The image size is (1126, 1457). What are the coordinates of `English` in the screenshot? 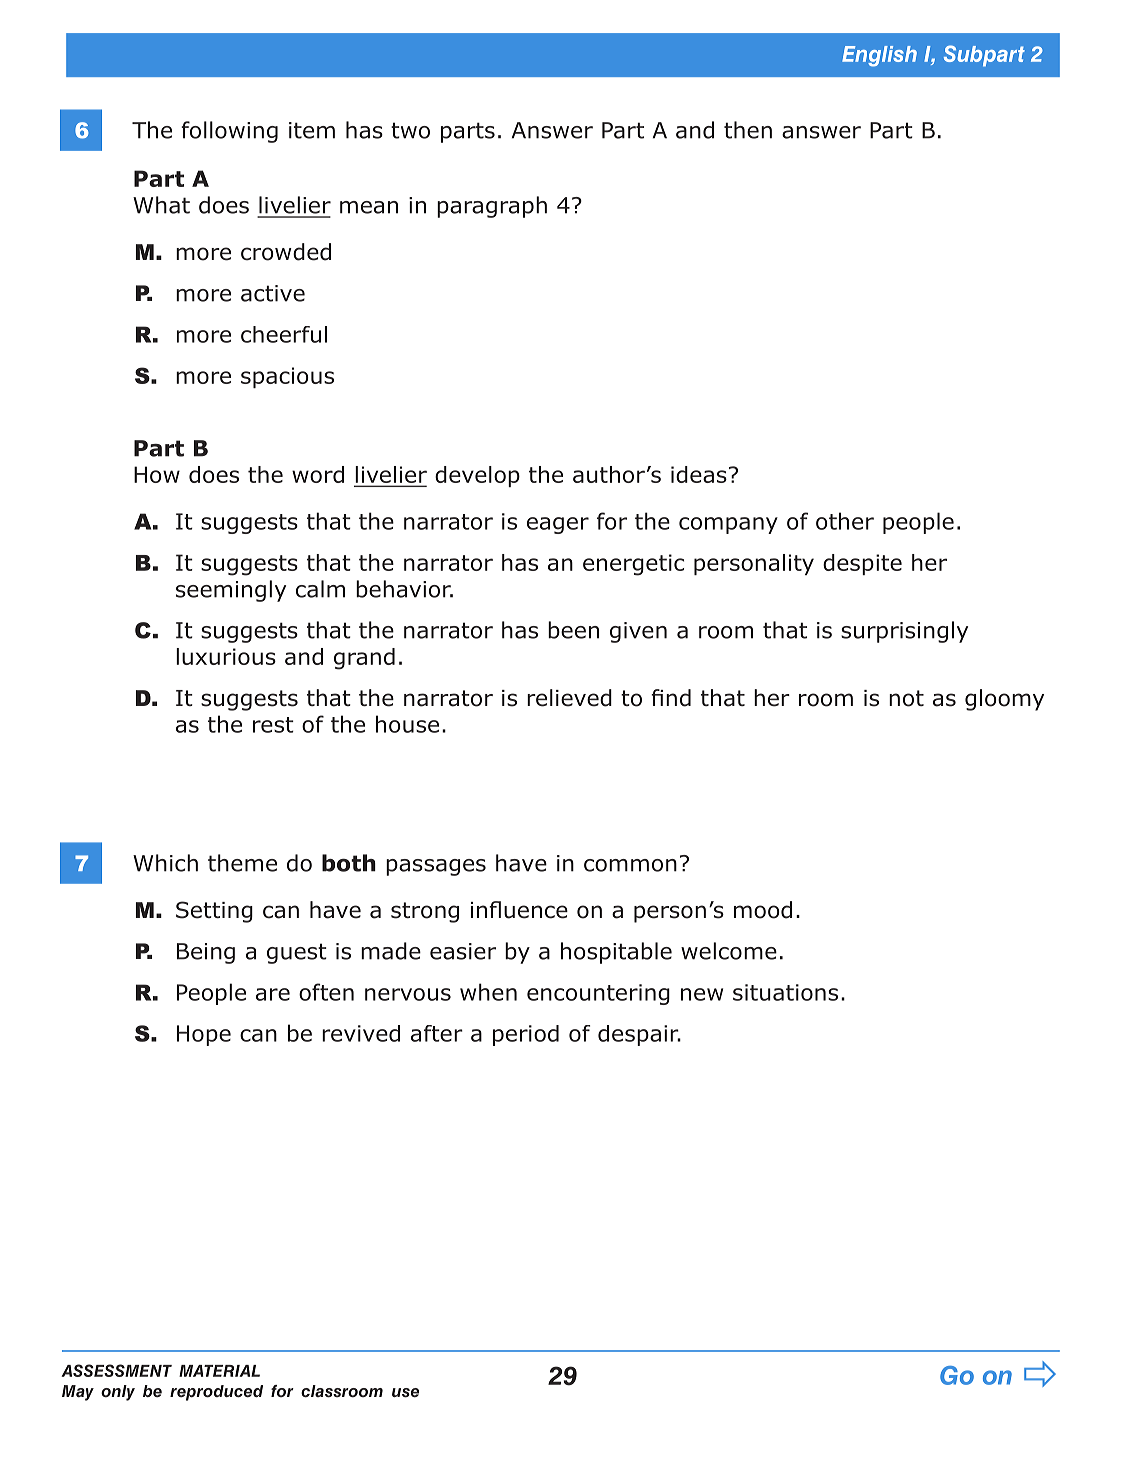 It's located at (879, 56).
